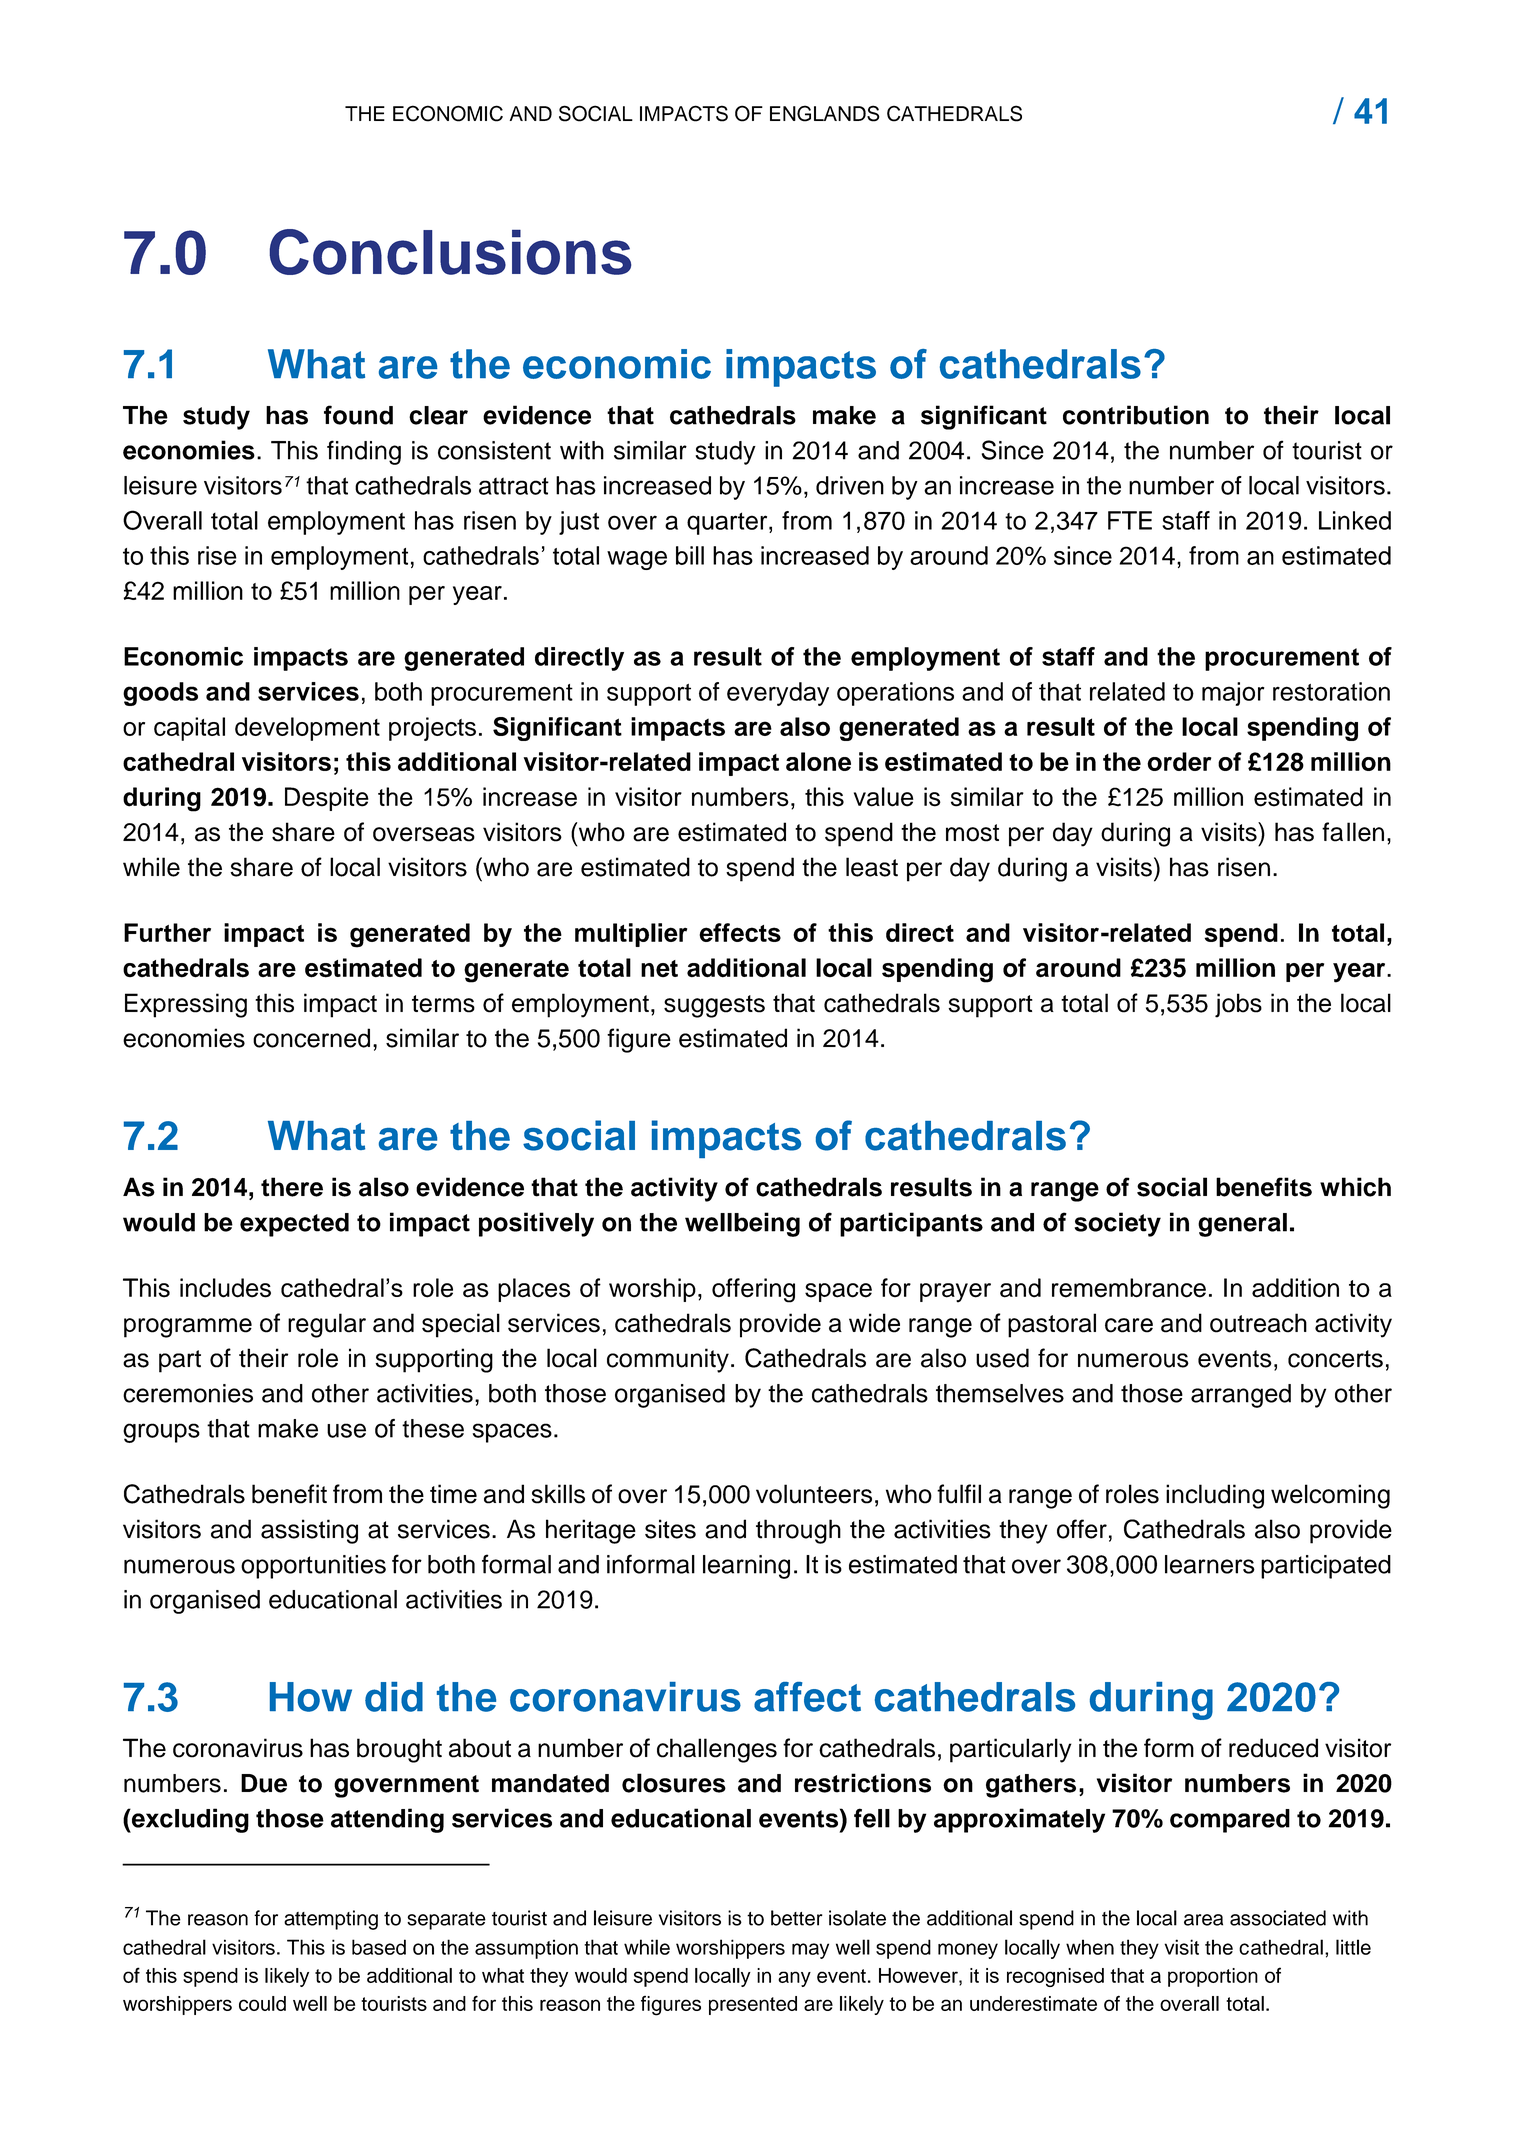 The width and height of the image is (1515, 2142). I want to click on found, so click(358, 415).
